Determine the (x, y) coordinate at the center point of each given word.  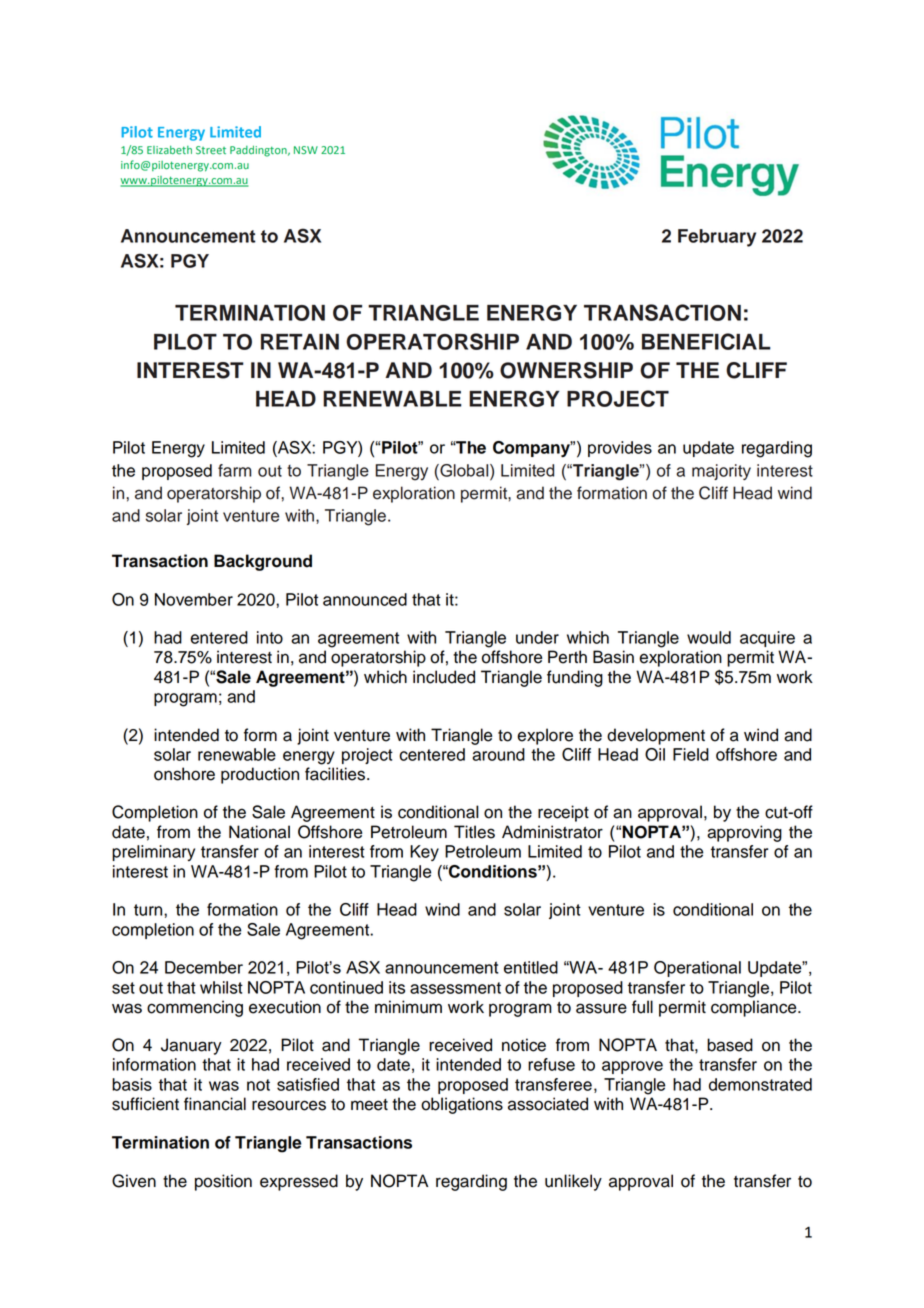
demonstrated (760, 1084)
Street (211, 150)
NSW (306, 150)
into (270, 637)
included (444, 677)
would (709, 637)
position (223, 1182)
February (717, 238)
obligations (462, 1105)
